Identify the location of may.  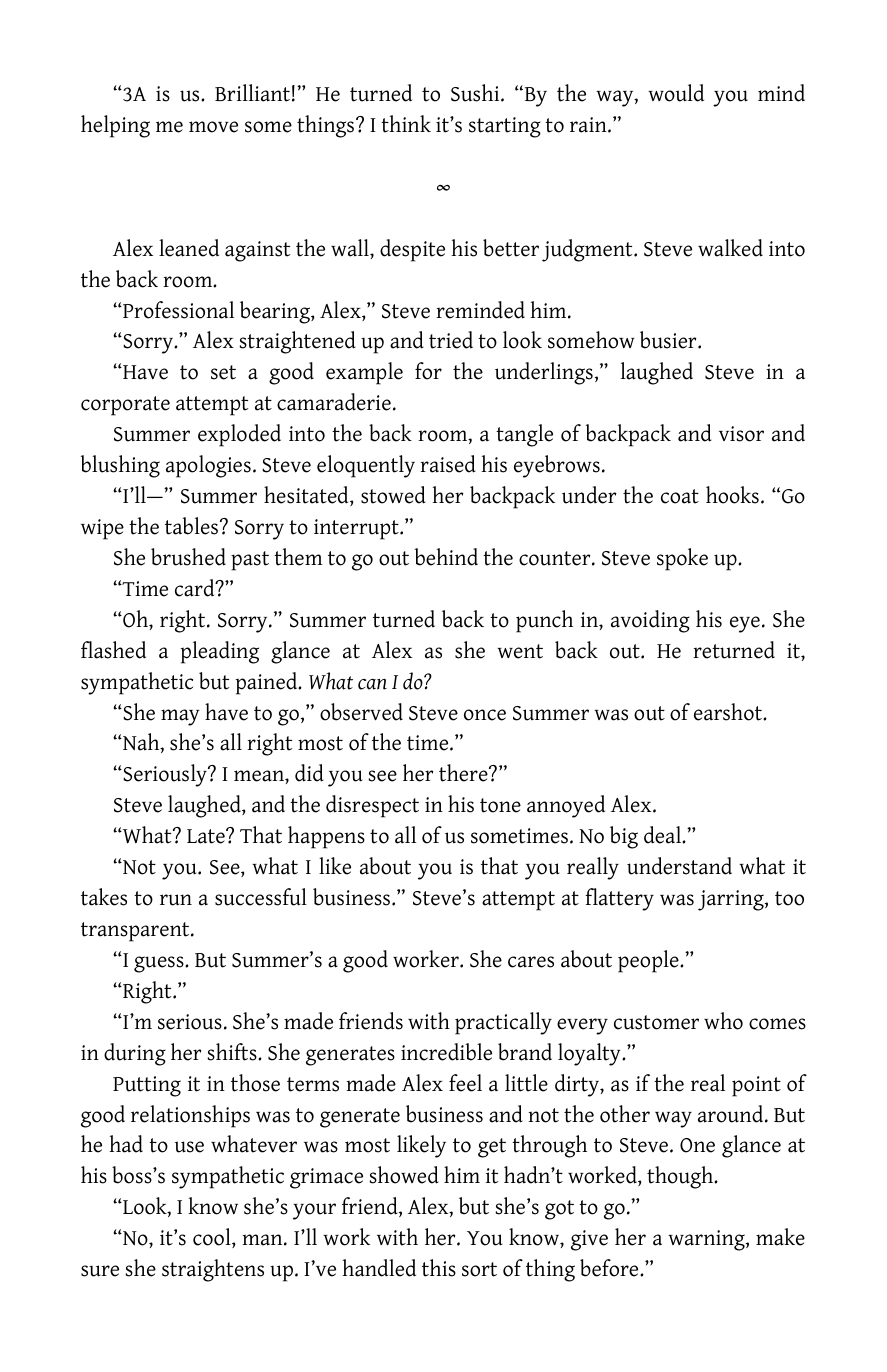
(180, 717).
